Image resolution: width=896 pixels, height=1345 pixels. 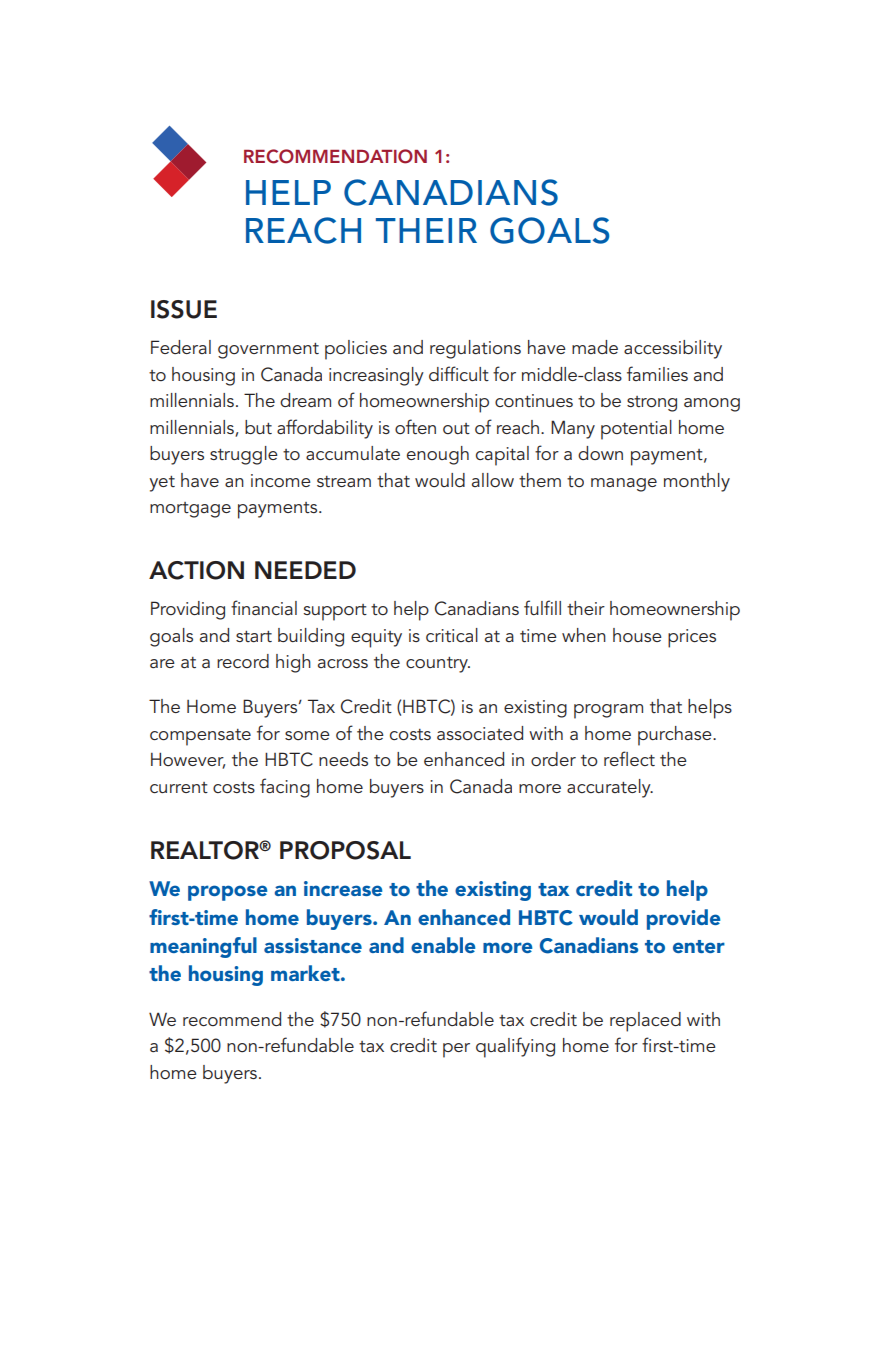 What do you see at coordinates (608, 711) in the screenshot?
I see `program` at bounding box center [608, 711].
